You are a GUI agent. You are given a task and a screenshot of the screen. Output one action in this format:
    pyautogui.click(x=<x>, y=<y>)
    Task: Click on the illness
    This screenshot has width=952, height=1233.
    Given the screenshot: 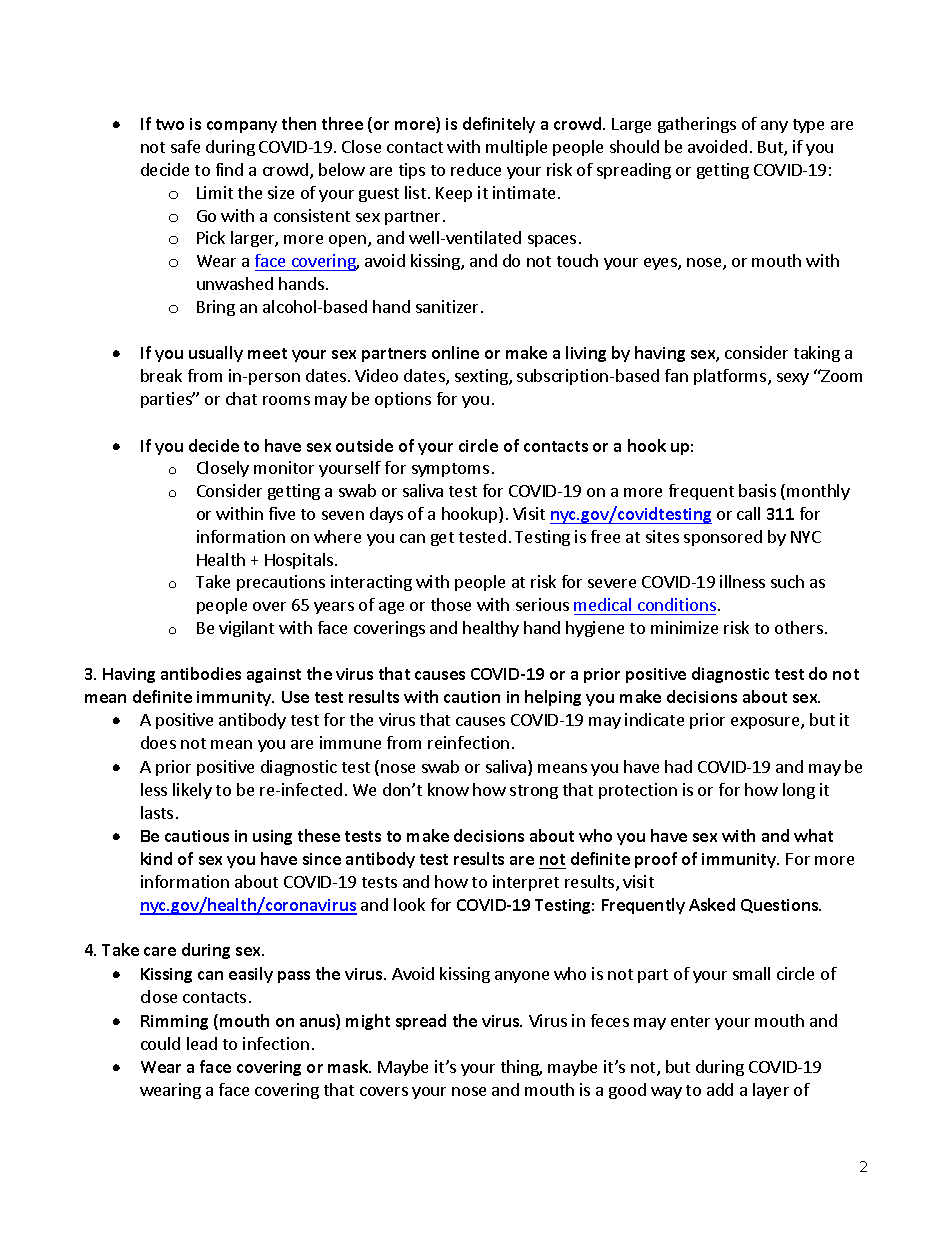 What is the action you would take?
    pyautogui.click(x=742, y=581)
